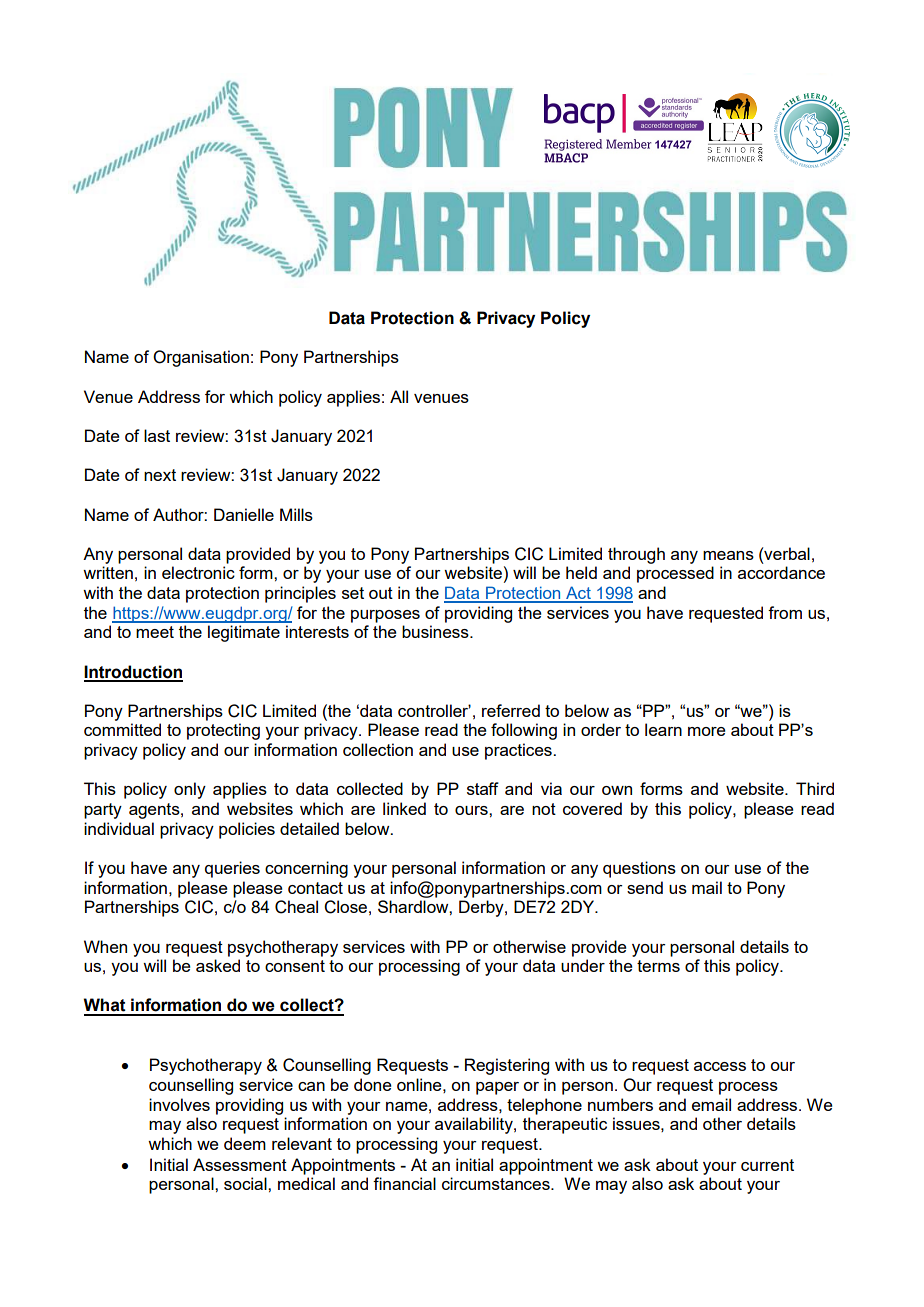 Image resolution: width=924 pixels, height=1307 pixels. What do you see at coordinates (399, 396) in the document?
I see `All` at bounding box center [399, 396].
